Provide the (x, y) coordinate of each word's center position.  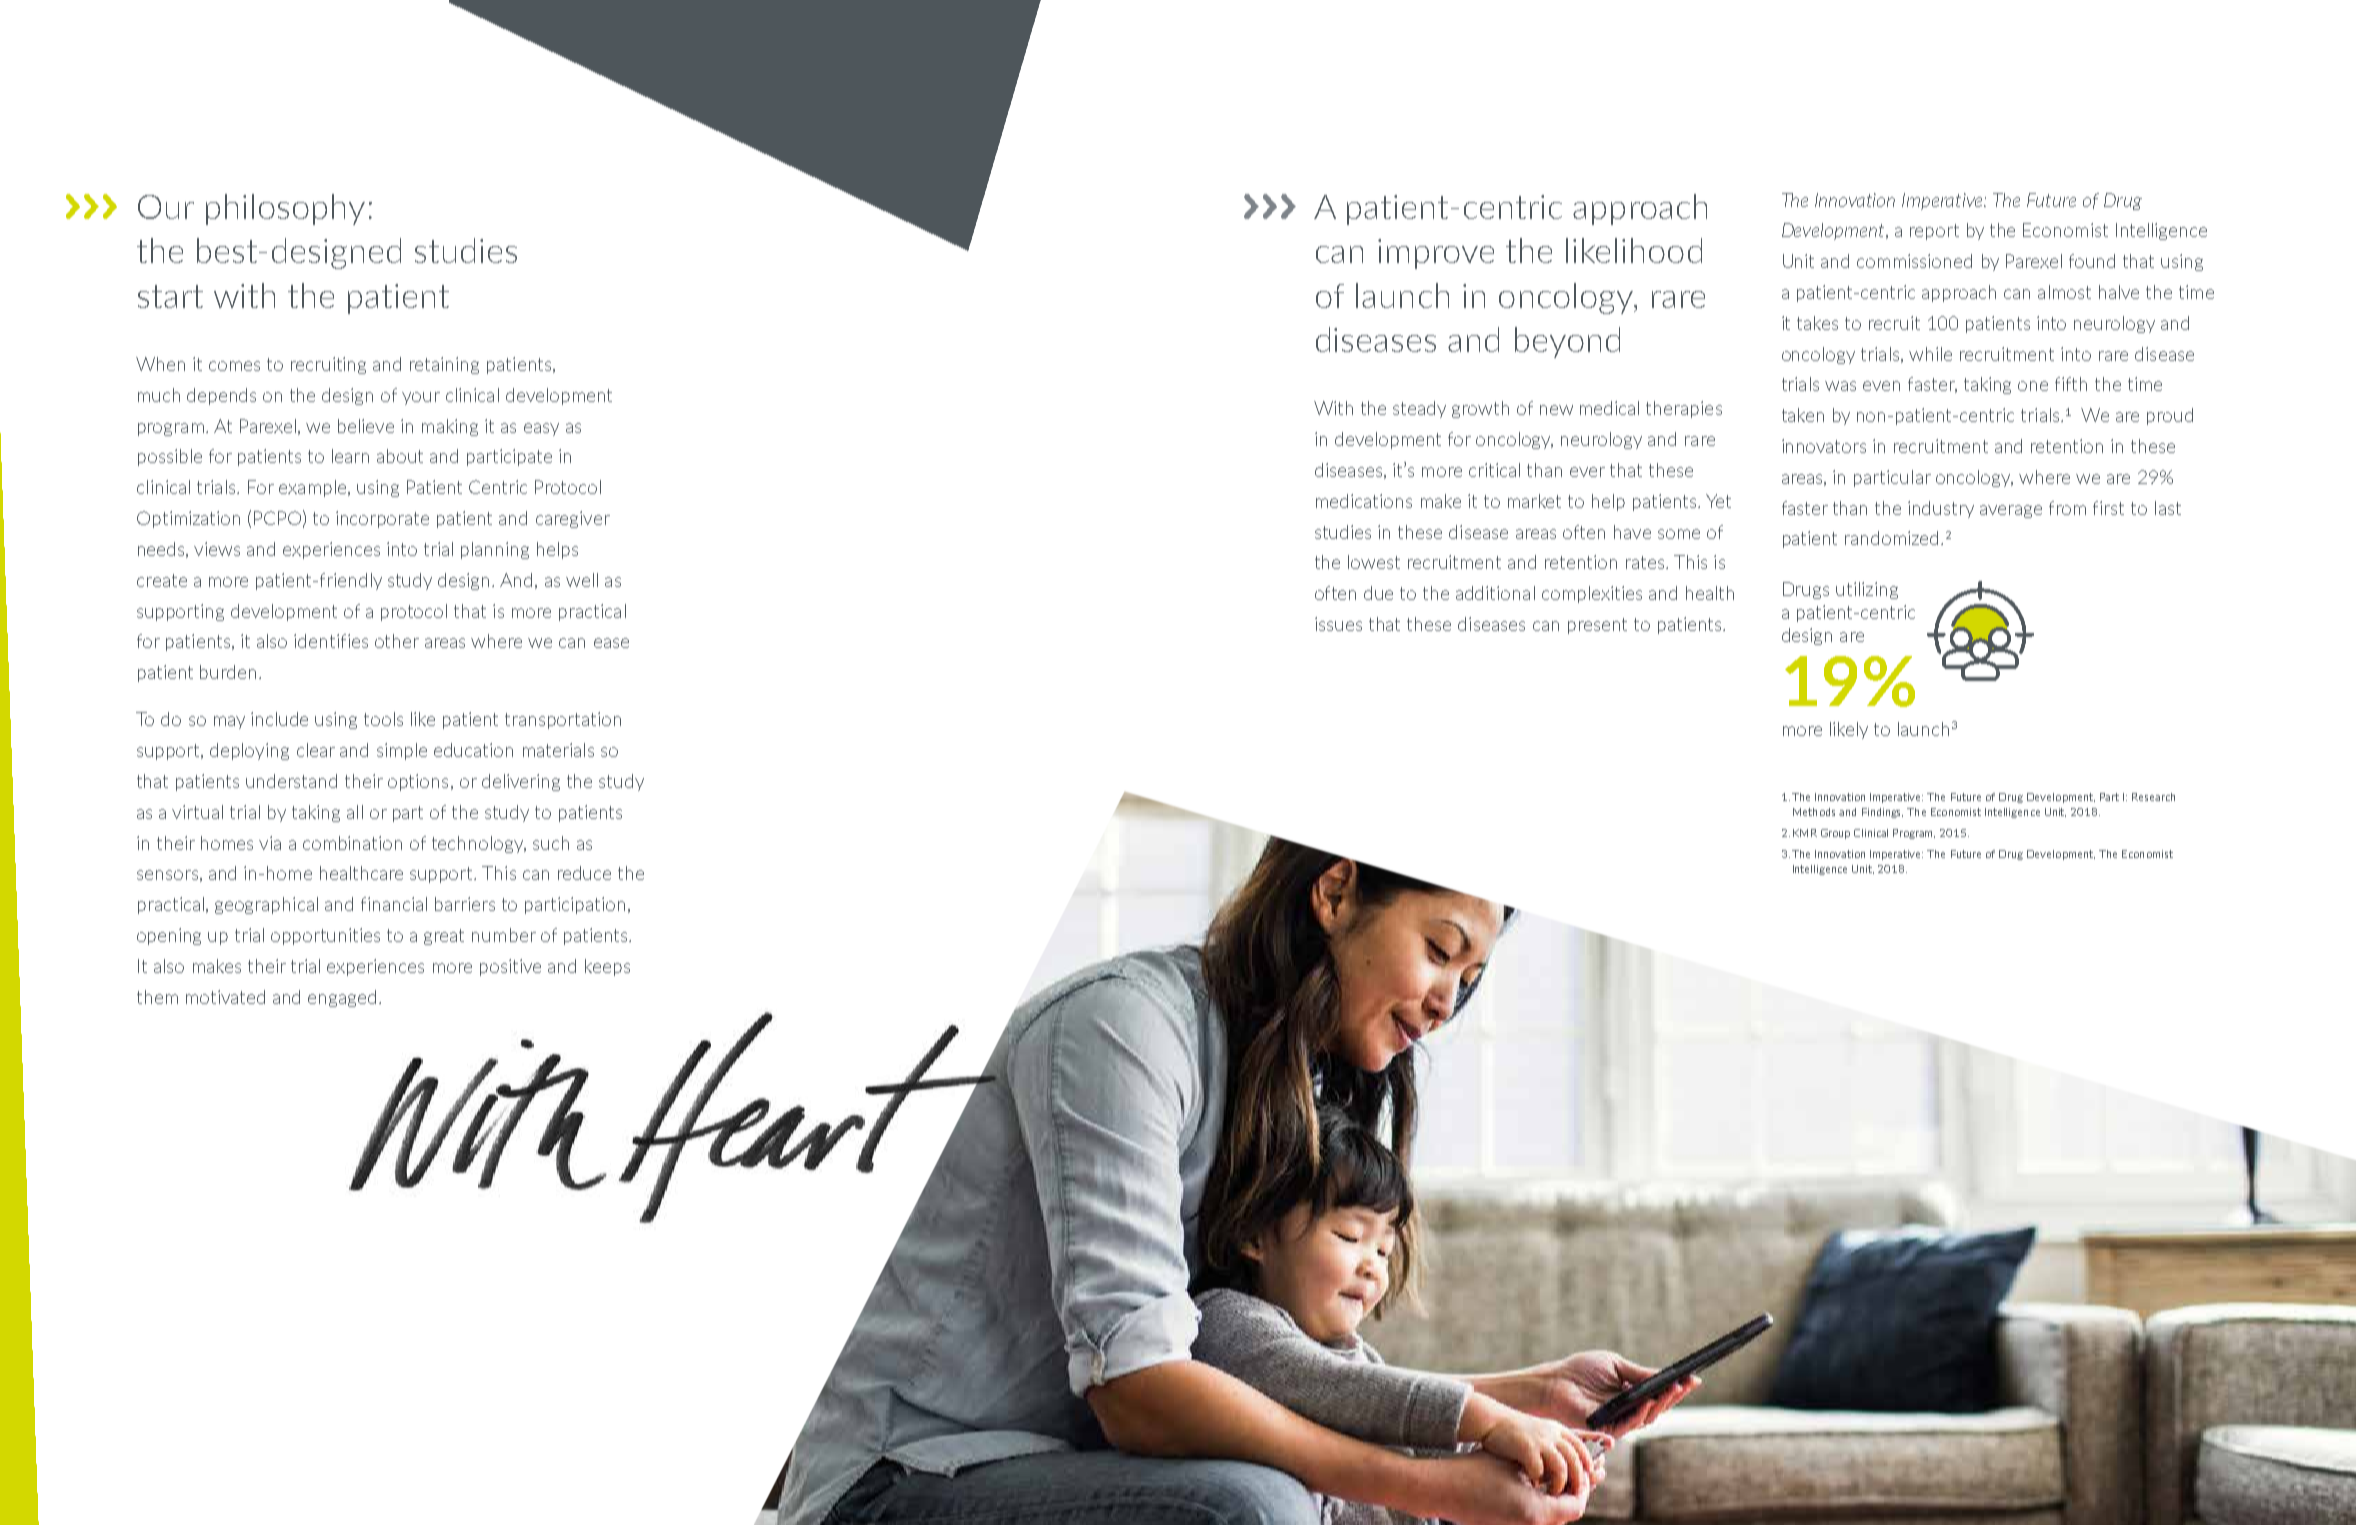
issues (1338, 624)
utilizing (1867, 590)
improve (1436, 254)
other (397, 641)
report (1934, 232)
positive (510, 967)
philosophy (285, 209)
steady (1419, 409)
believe (366, 426)
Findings (1882, 813)
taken (1803, 415)
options (418, 782)
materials (558, 750)
